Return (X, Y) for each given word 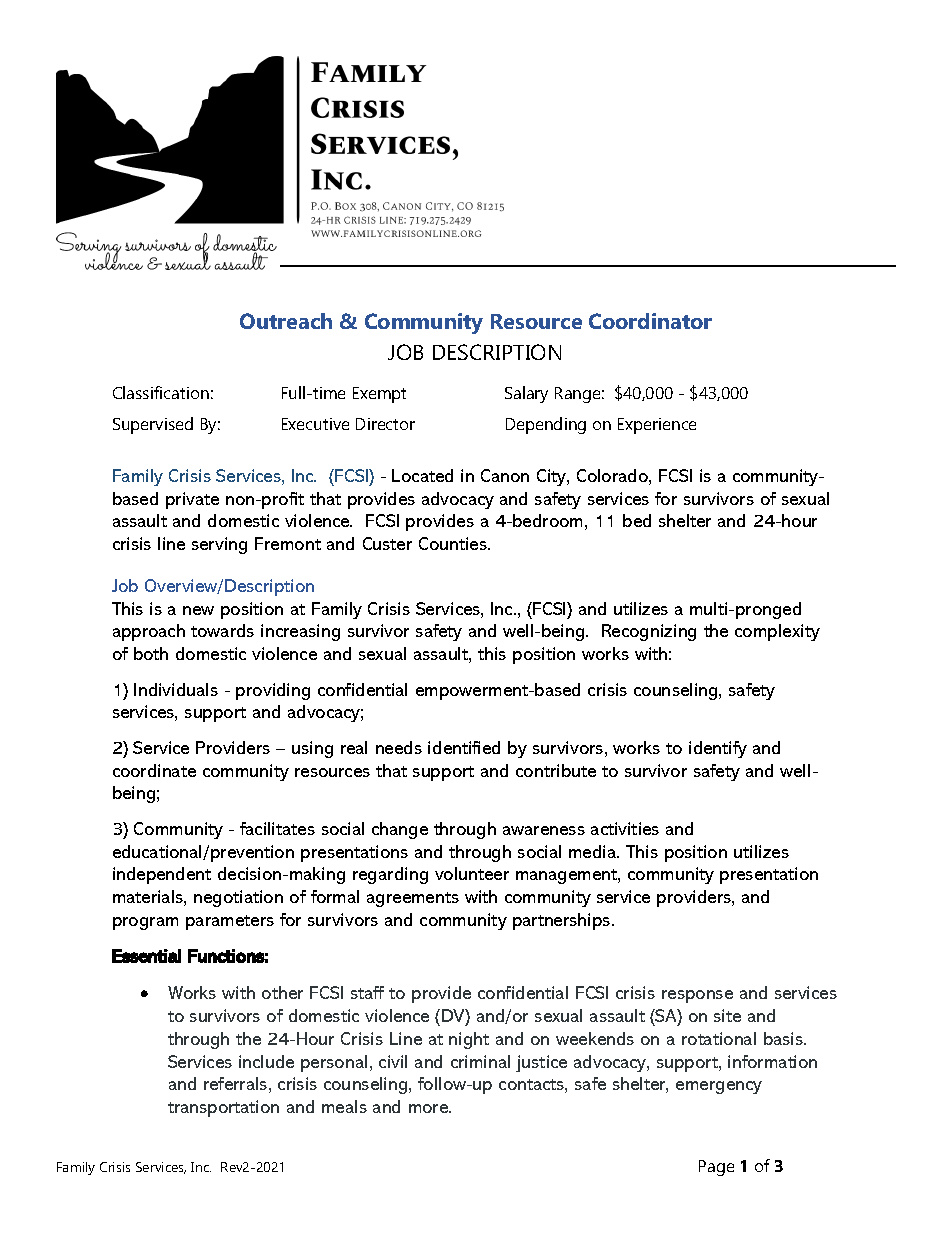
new (198, 610)
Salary (526, 394)
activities (625, 828)
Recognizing (649, 632)
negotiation (238, 898)
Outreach (286, 321)
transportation (223, 1108)
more (430, 1108)
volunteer (472, 873)
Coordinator (650, 321)
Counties (454, 543)
